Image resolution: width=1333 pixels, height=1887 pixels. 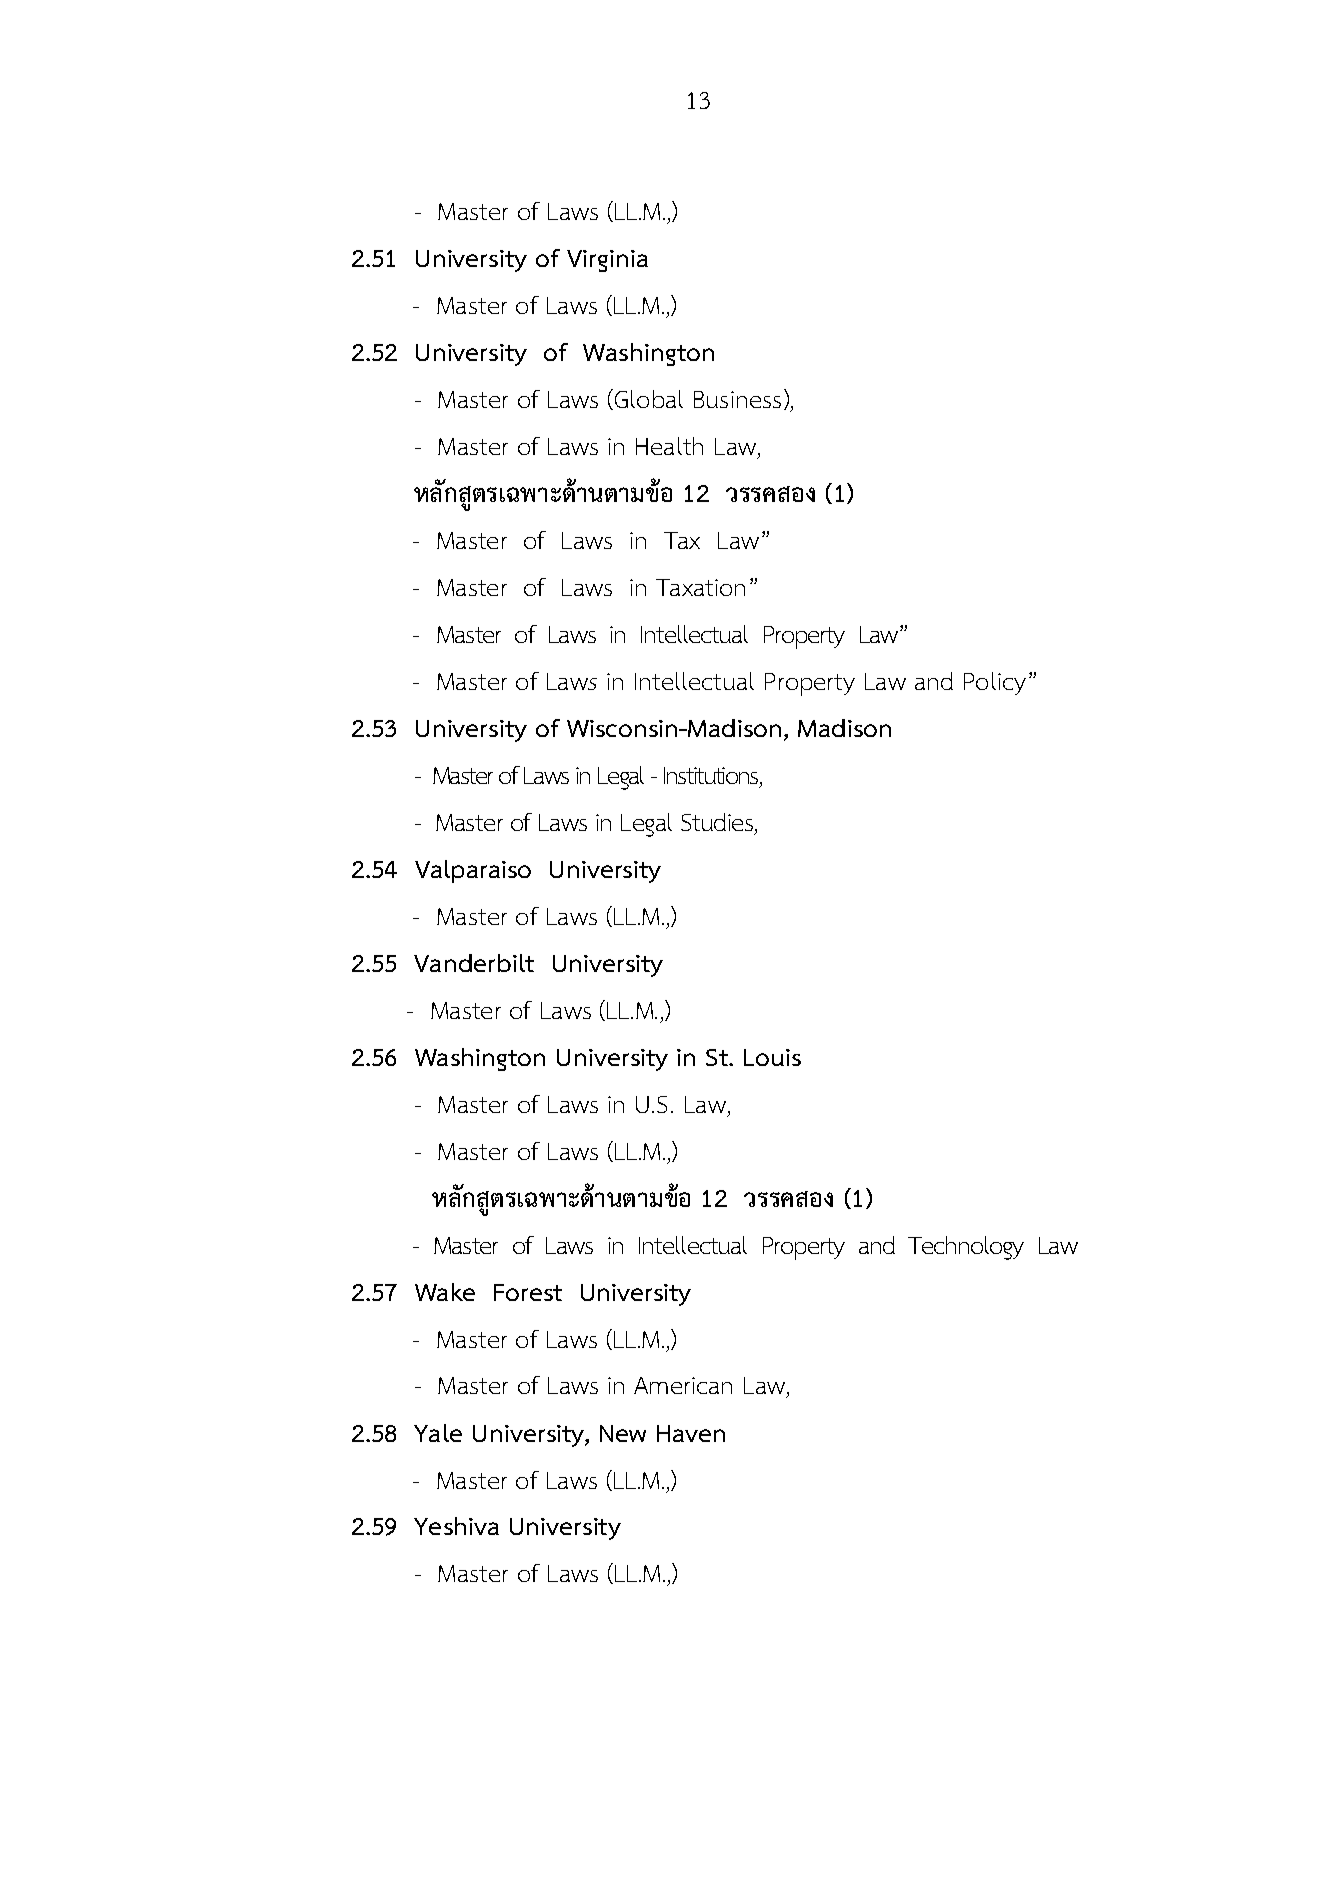 What do you see at coordinates (737, 399) in the document?
I see `Business` at bounding box center [737, 399].
